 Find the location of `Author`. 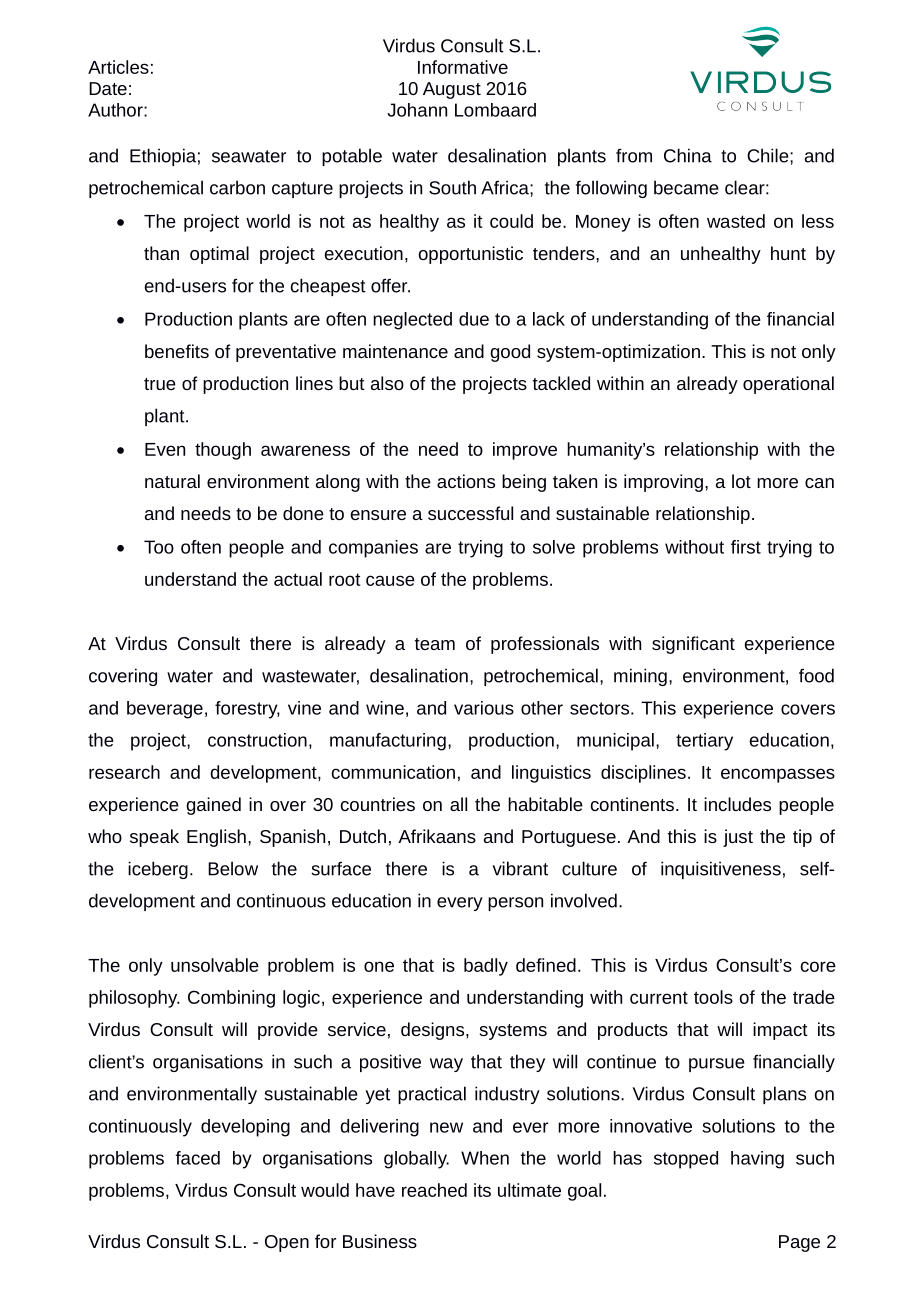

Author is located at coordinates (116, 110).
